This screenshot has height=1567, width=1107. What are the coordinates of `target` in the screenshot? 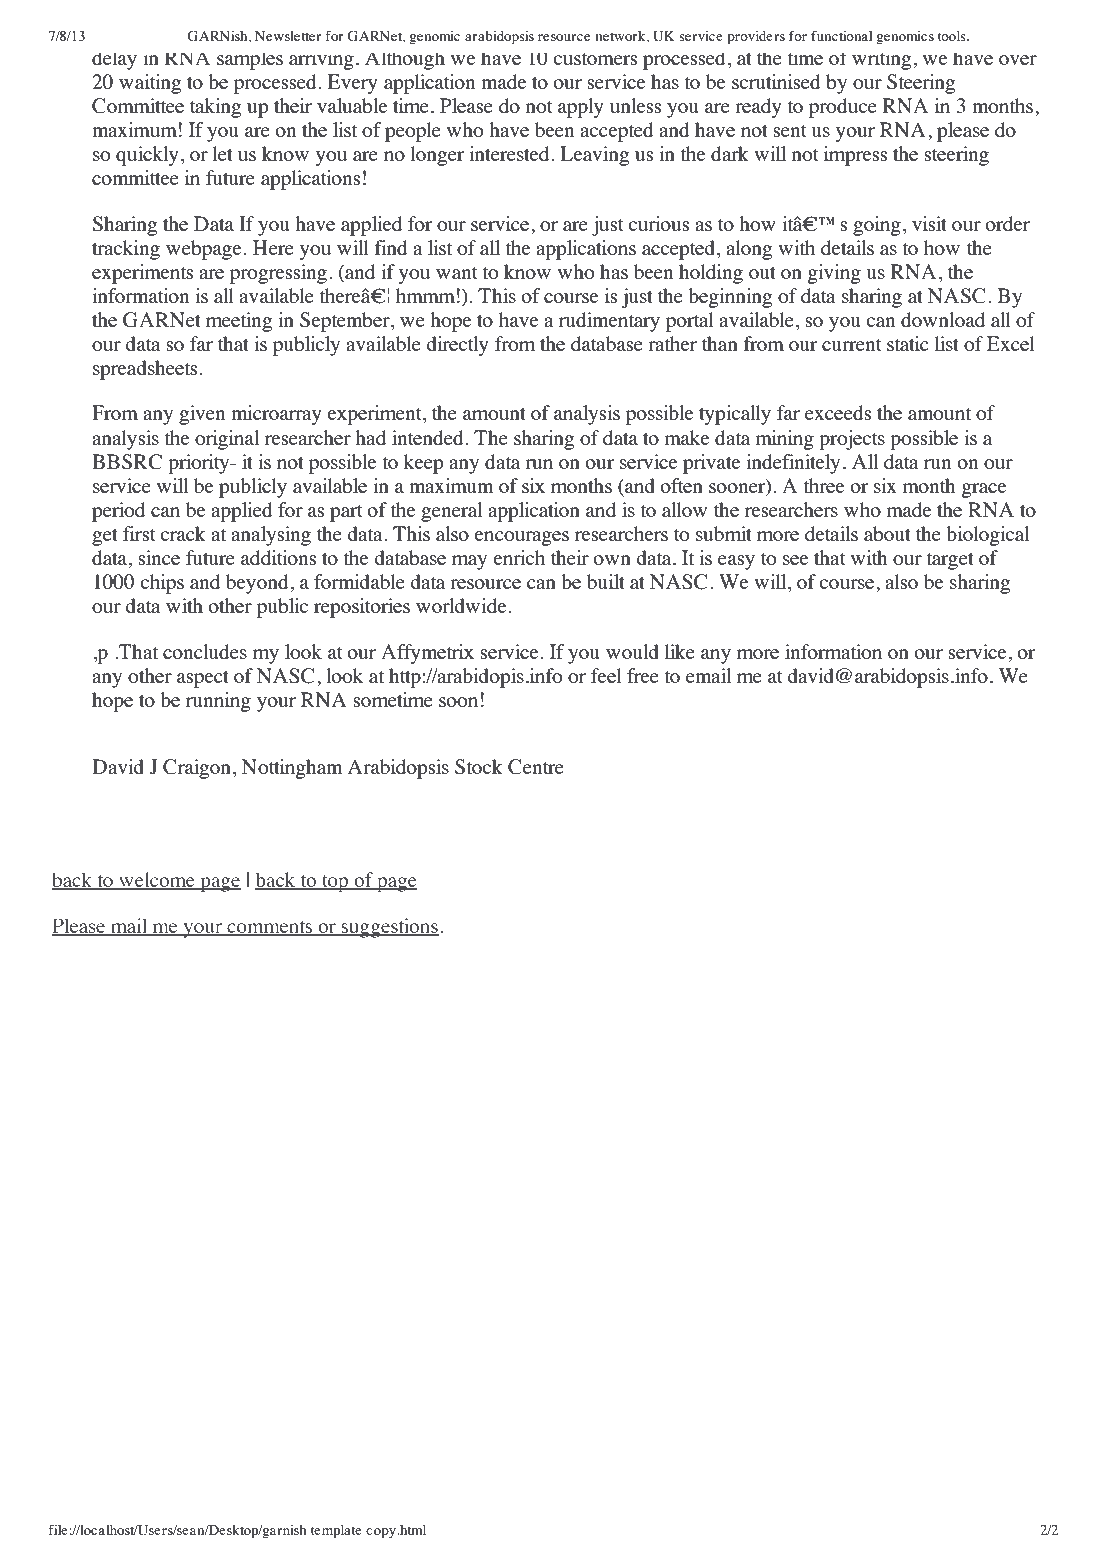 It's located at (950, 561).
